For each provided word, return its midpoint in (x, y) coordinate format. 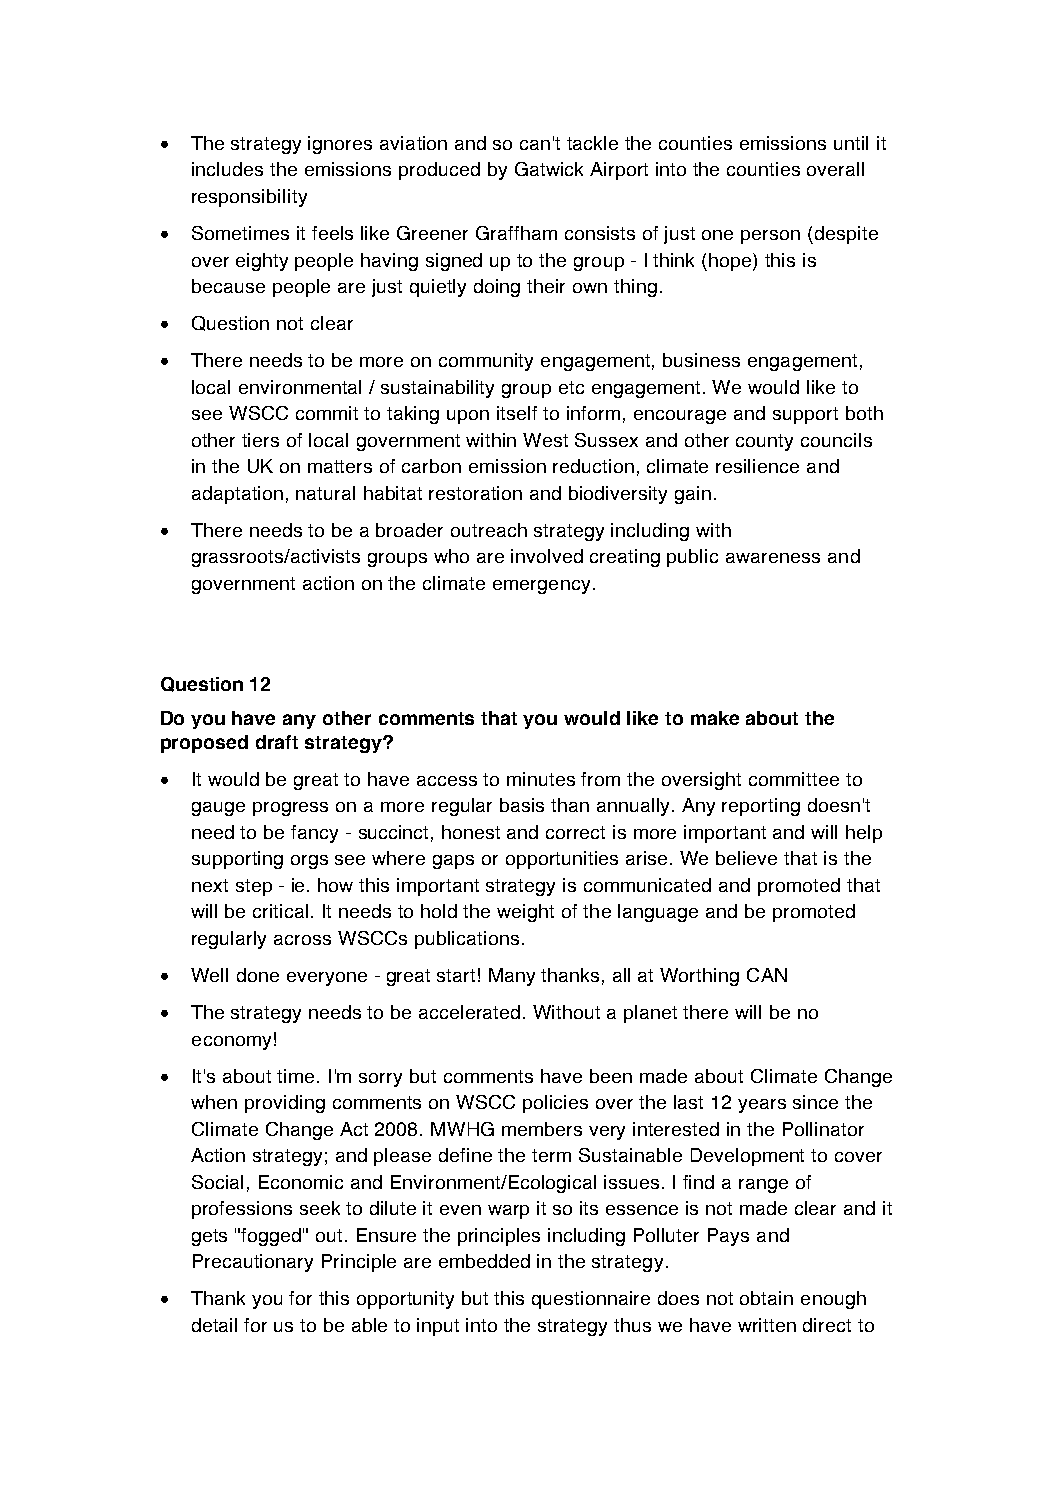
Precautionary (253, 1263)
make (715, 718)
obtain (766, 1298)
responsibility (249, 198)
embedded (484, 1261)
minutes (541, 779)
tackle (592, 143)
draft (277, 742)
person (770, 237)
